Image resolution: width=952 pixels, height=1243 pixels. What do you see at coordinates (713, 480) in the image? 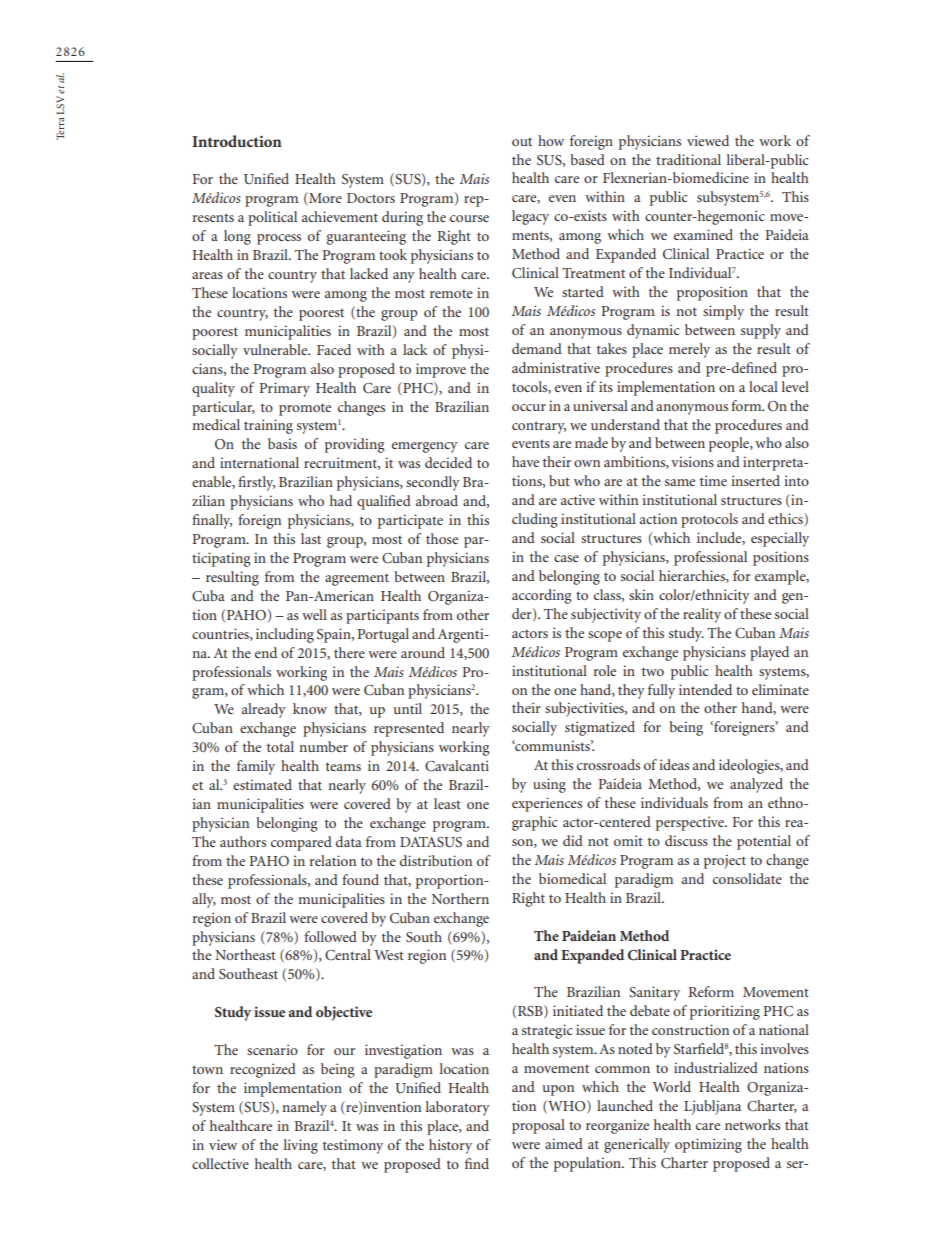
I see `time` at bounding box center [713, 480].
